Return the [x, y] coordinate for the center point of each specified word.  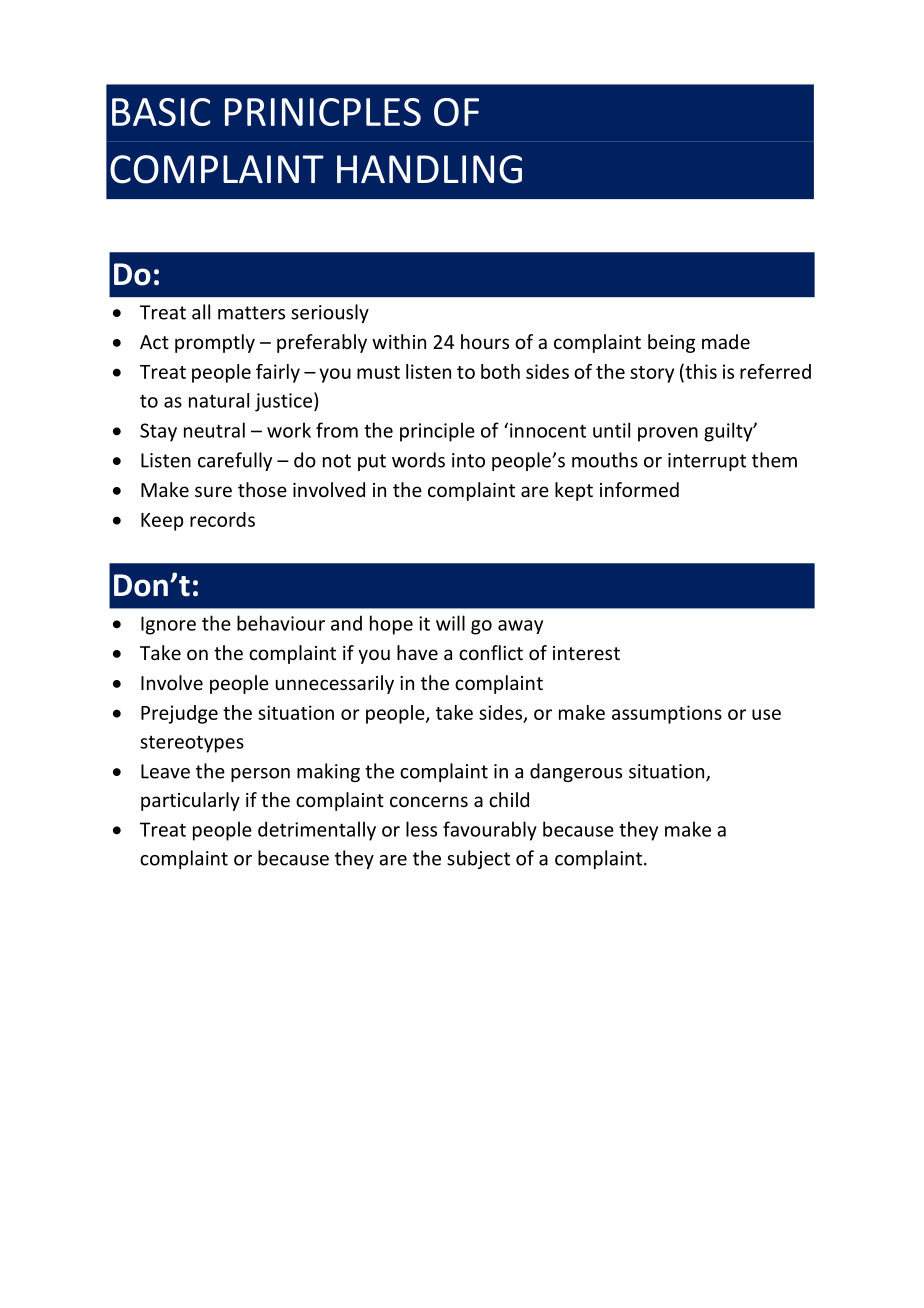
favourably [490, 831]
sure [213, 491]
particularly [190, 801]
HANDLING [429, 169]
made [726, 341]
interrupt [707, 462]
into [468, 460]
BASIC [161, 112]
